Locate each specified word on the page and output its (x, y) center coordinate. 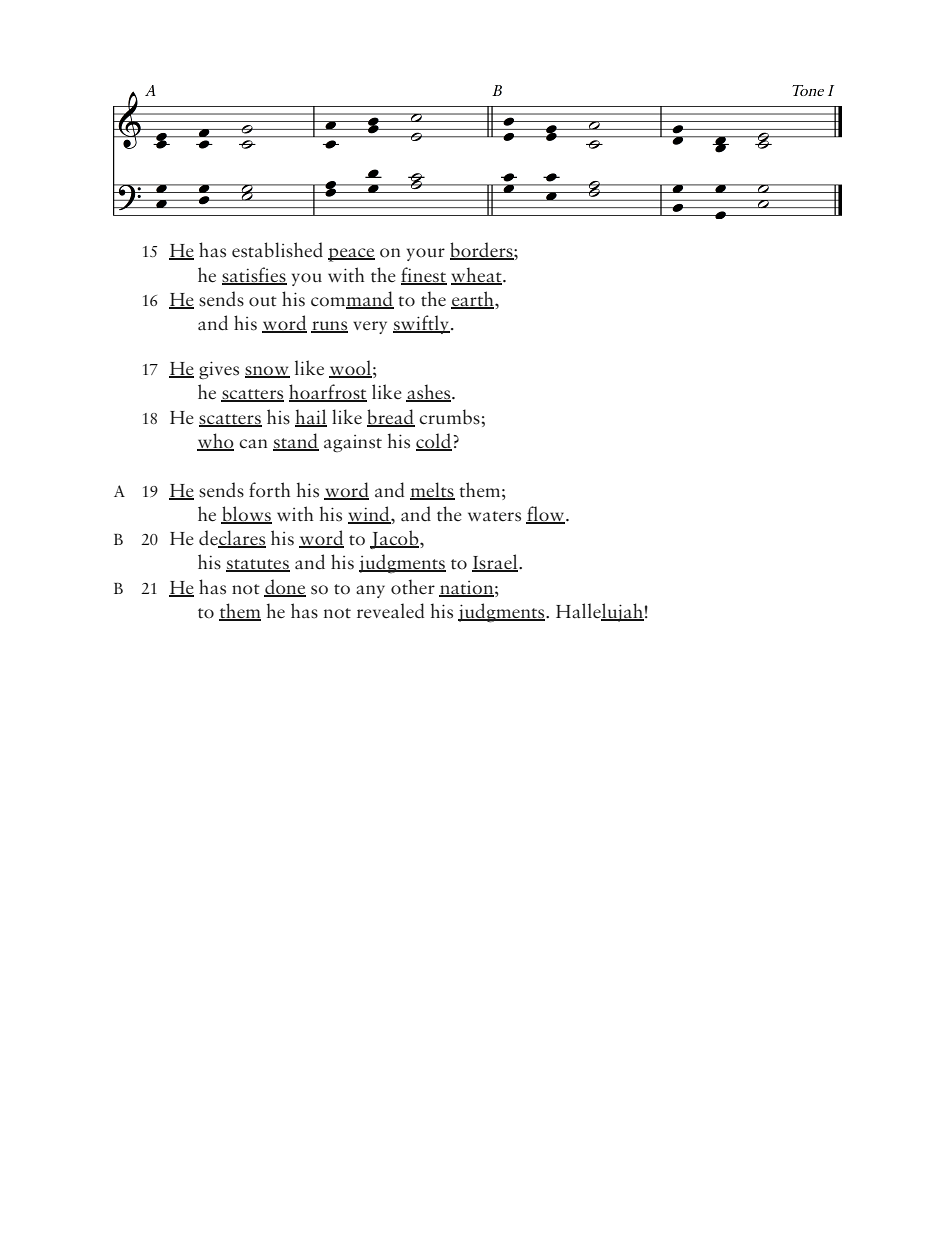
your (426, 254)
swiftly (421, 324)
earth (473, 300)
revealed (390, 611)
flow (545, 515)
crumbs (450, 417)
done (285, 587)
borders (482, 251)
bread (391, 417)
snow (267, 372)
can (253, 444)
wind (370, 515)
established (277, 250)
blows (246, 515)
